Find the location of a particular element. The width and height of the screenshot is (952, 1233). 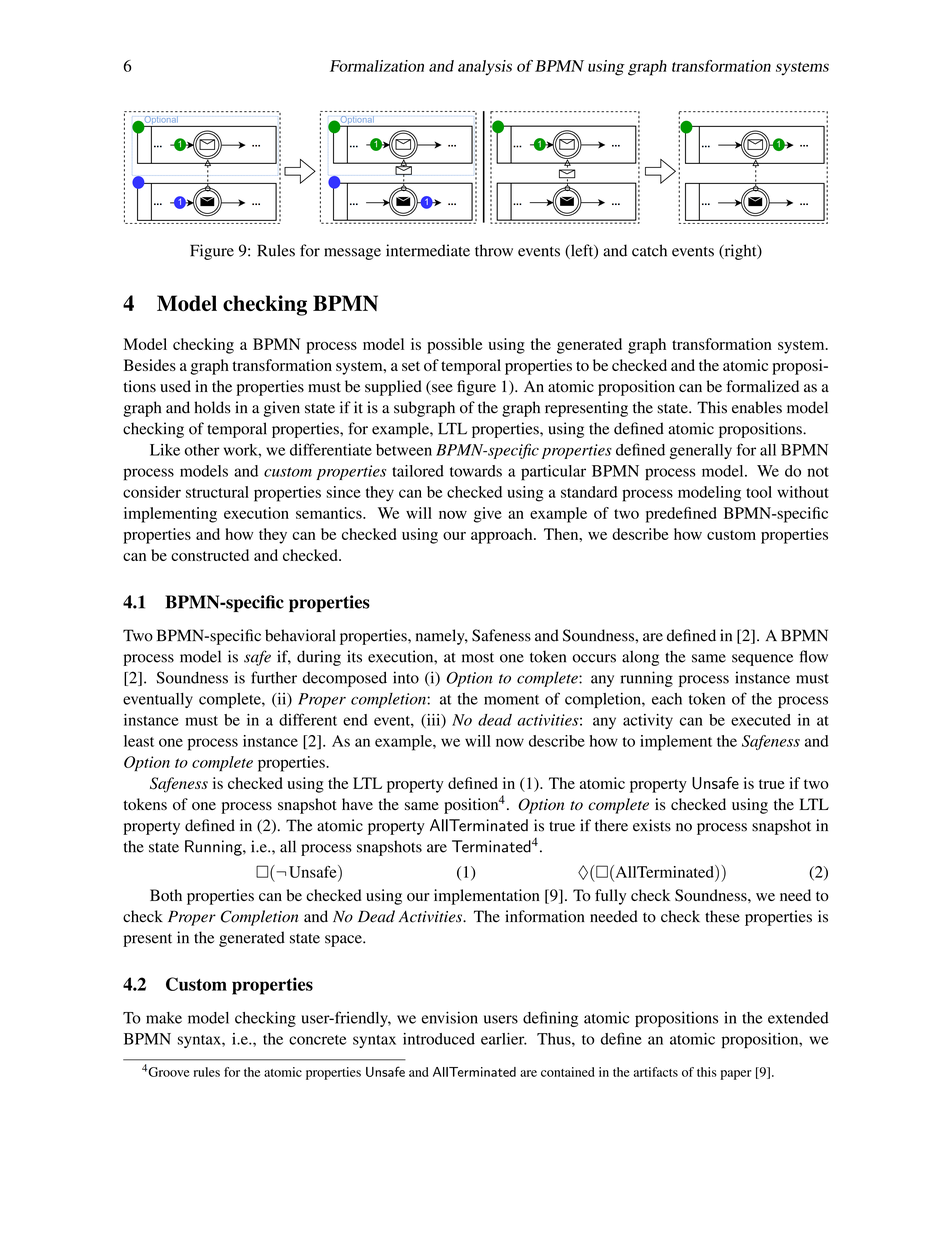

analysis is located at coordinates (485, 68).
